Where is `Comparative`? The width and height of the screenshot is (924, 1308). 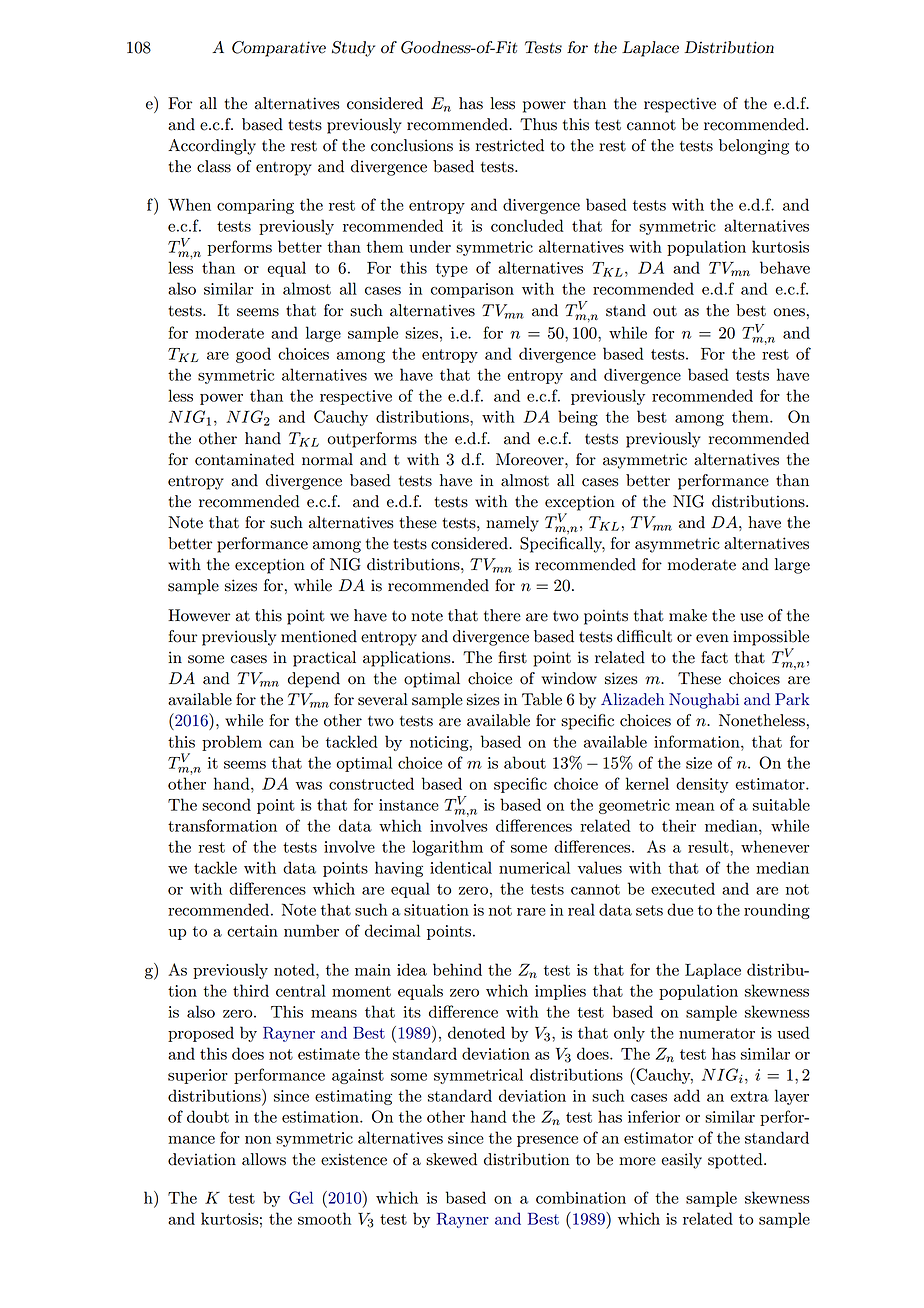 Comparative is located at coordinates (279, 49).
